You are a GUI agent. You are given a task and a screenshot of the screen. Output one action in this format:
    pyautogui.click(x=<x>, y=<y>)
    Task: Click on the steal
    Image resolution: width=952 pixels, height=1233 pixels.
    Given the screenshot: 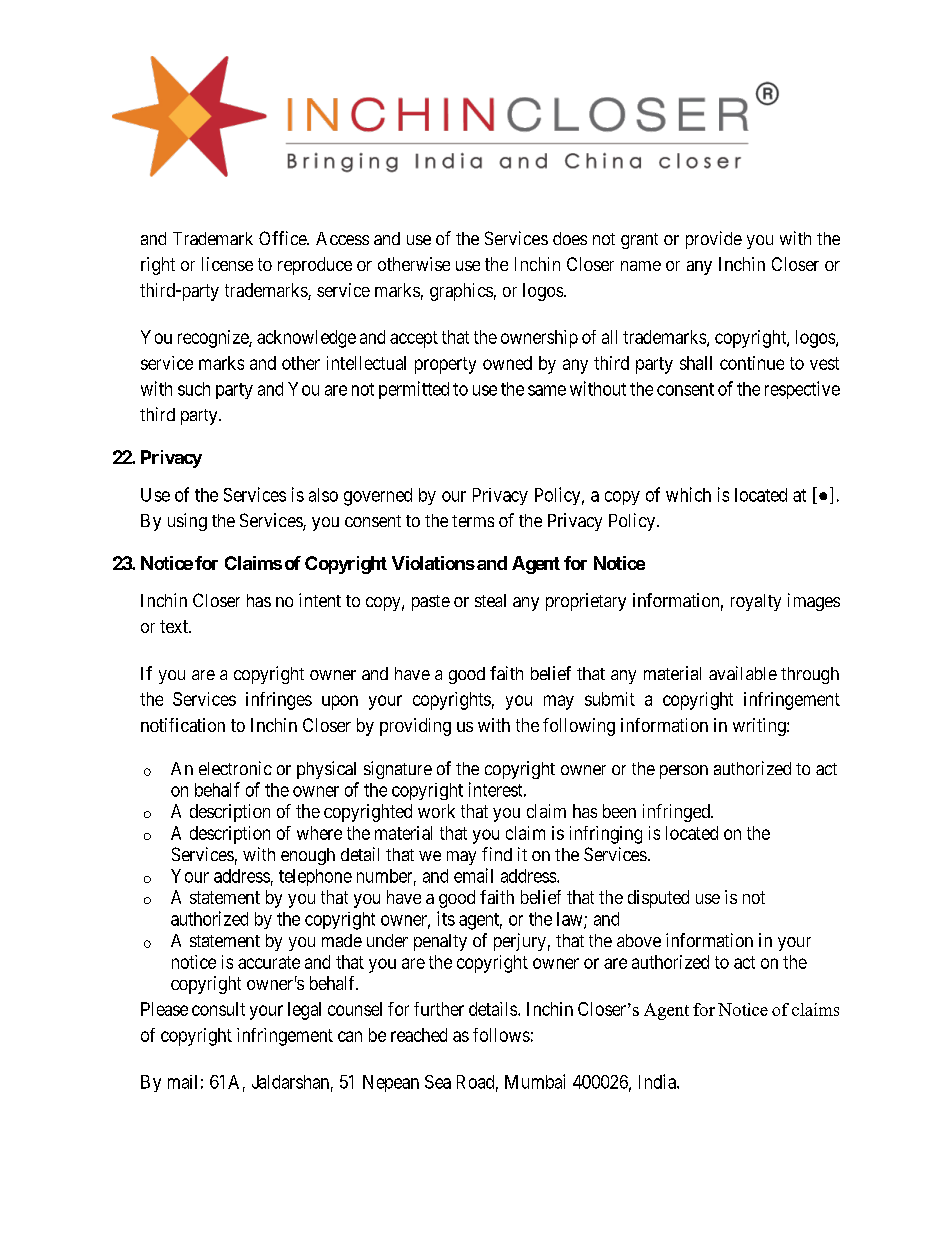 What is the action you would take?
    pyautogui.click(x=490, y=600)
